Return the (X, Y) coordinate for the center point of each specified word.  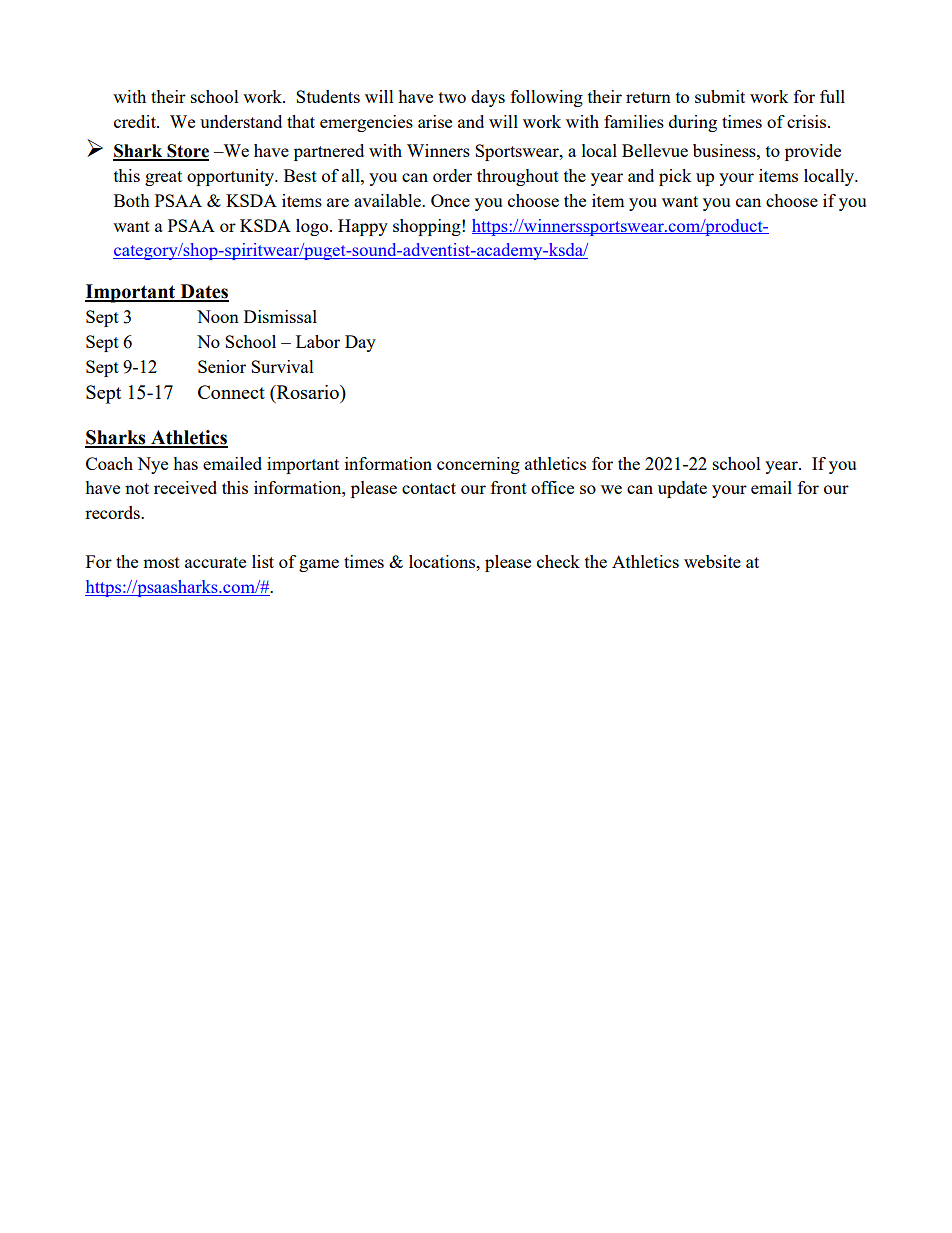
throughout (518, 177)
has (185, 463)
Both (132, 200)
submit (720, 96)
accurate (215, 562)
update (682, 489)
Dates (203, 292)
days (488, 98)
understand (241, 121)
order (452, 175)
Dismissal (280, 316)
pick (675, 177)
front (509, 487)
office (552, 487)
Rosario (308, 392)
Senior (222, 366)
